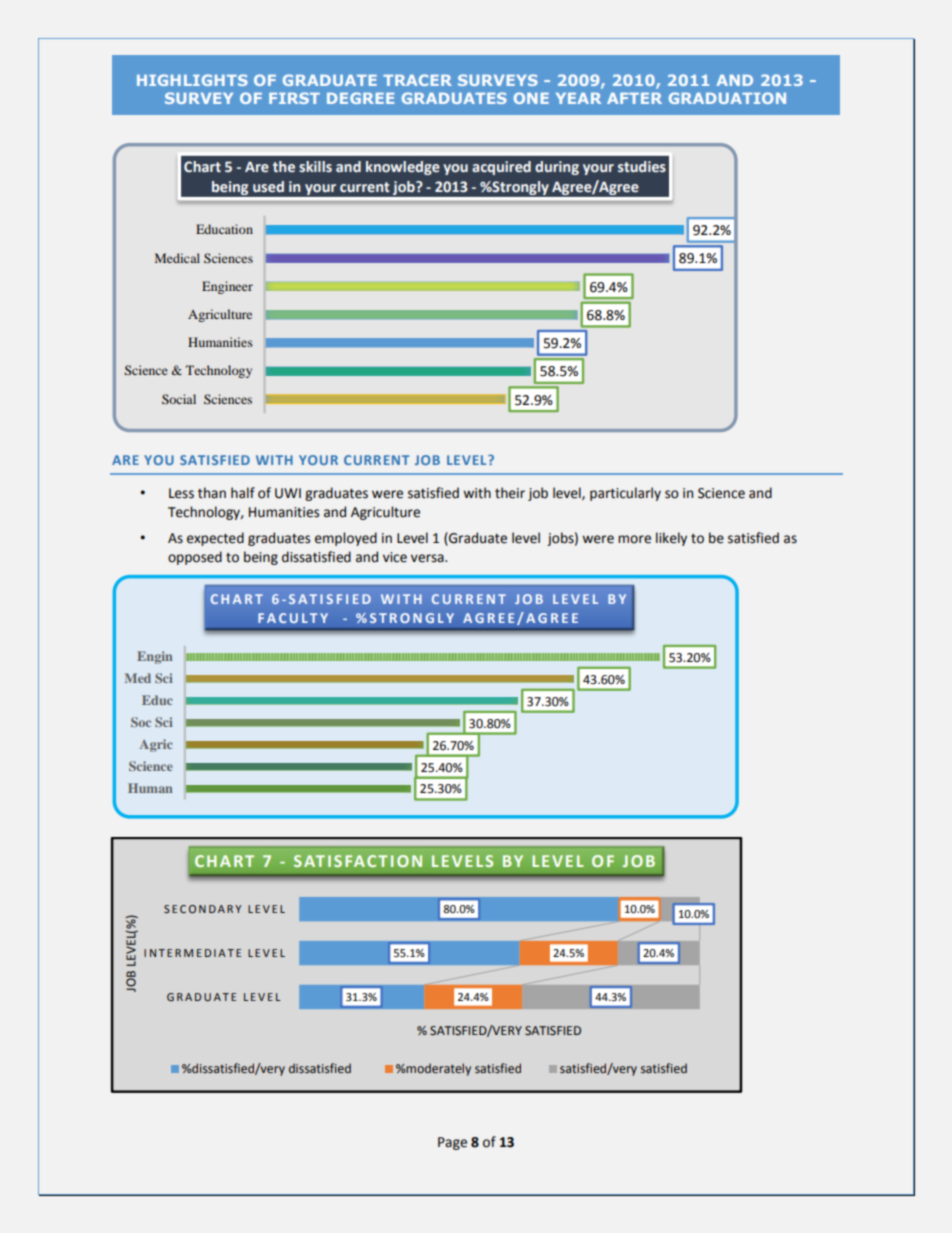 This document has height=1233, width=952. I want to click on their, so click(510, 493).
